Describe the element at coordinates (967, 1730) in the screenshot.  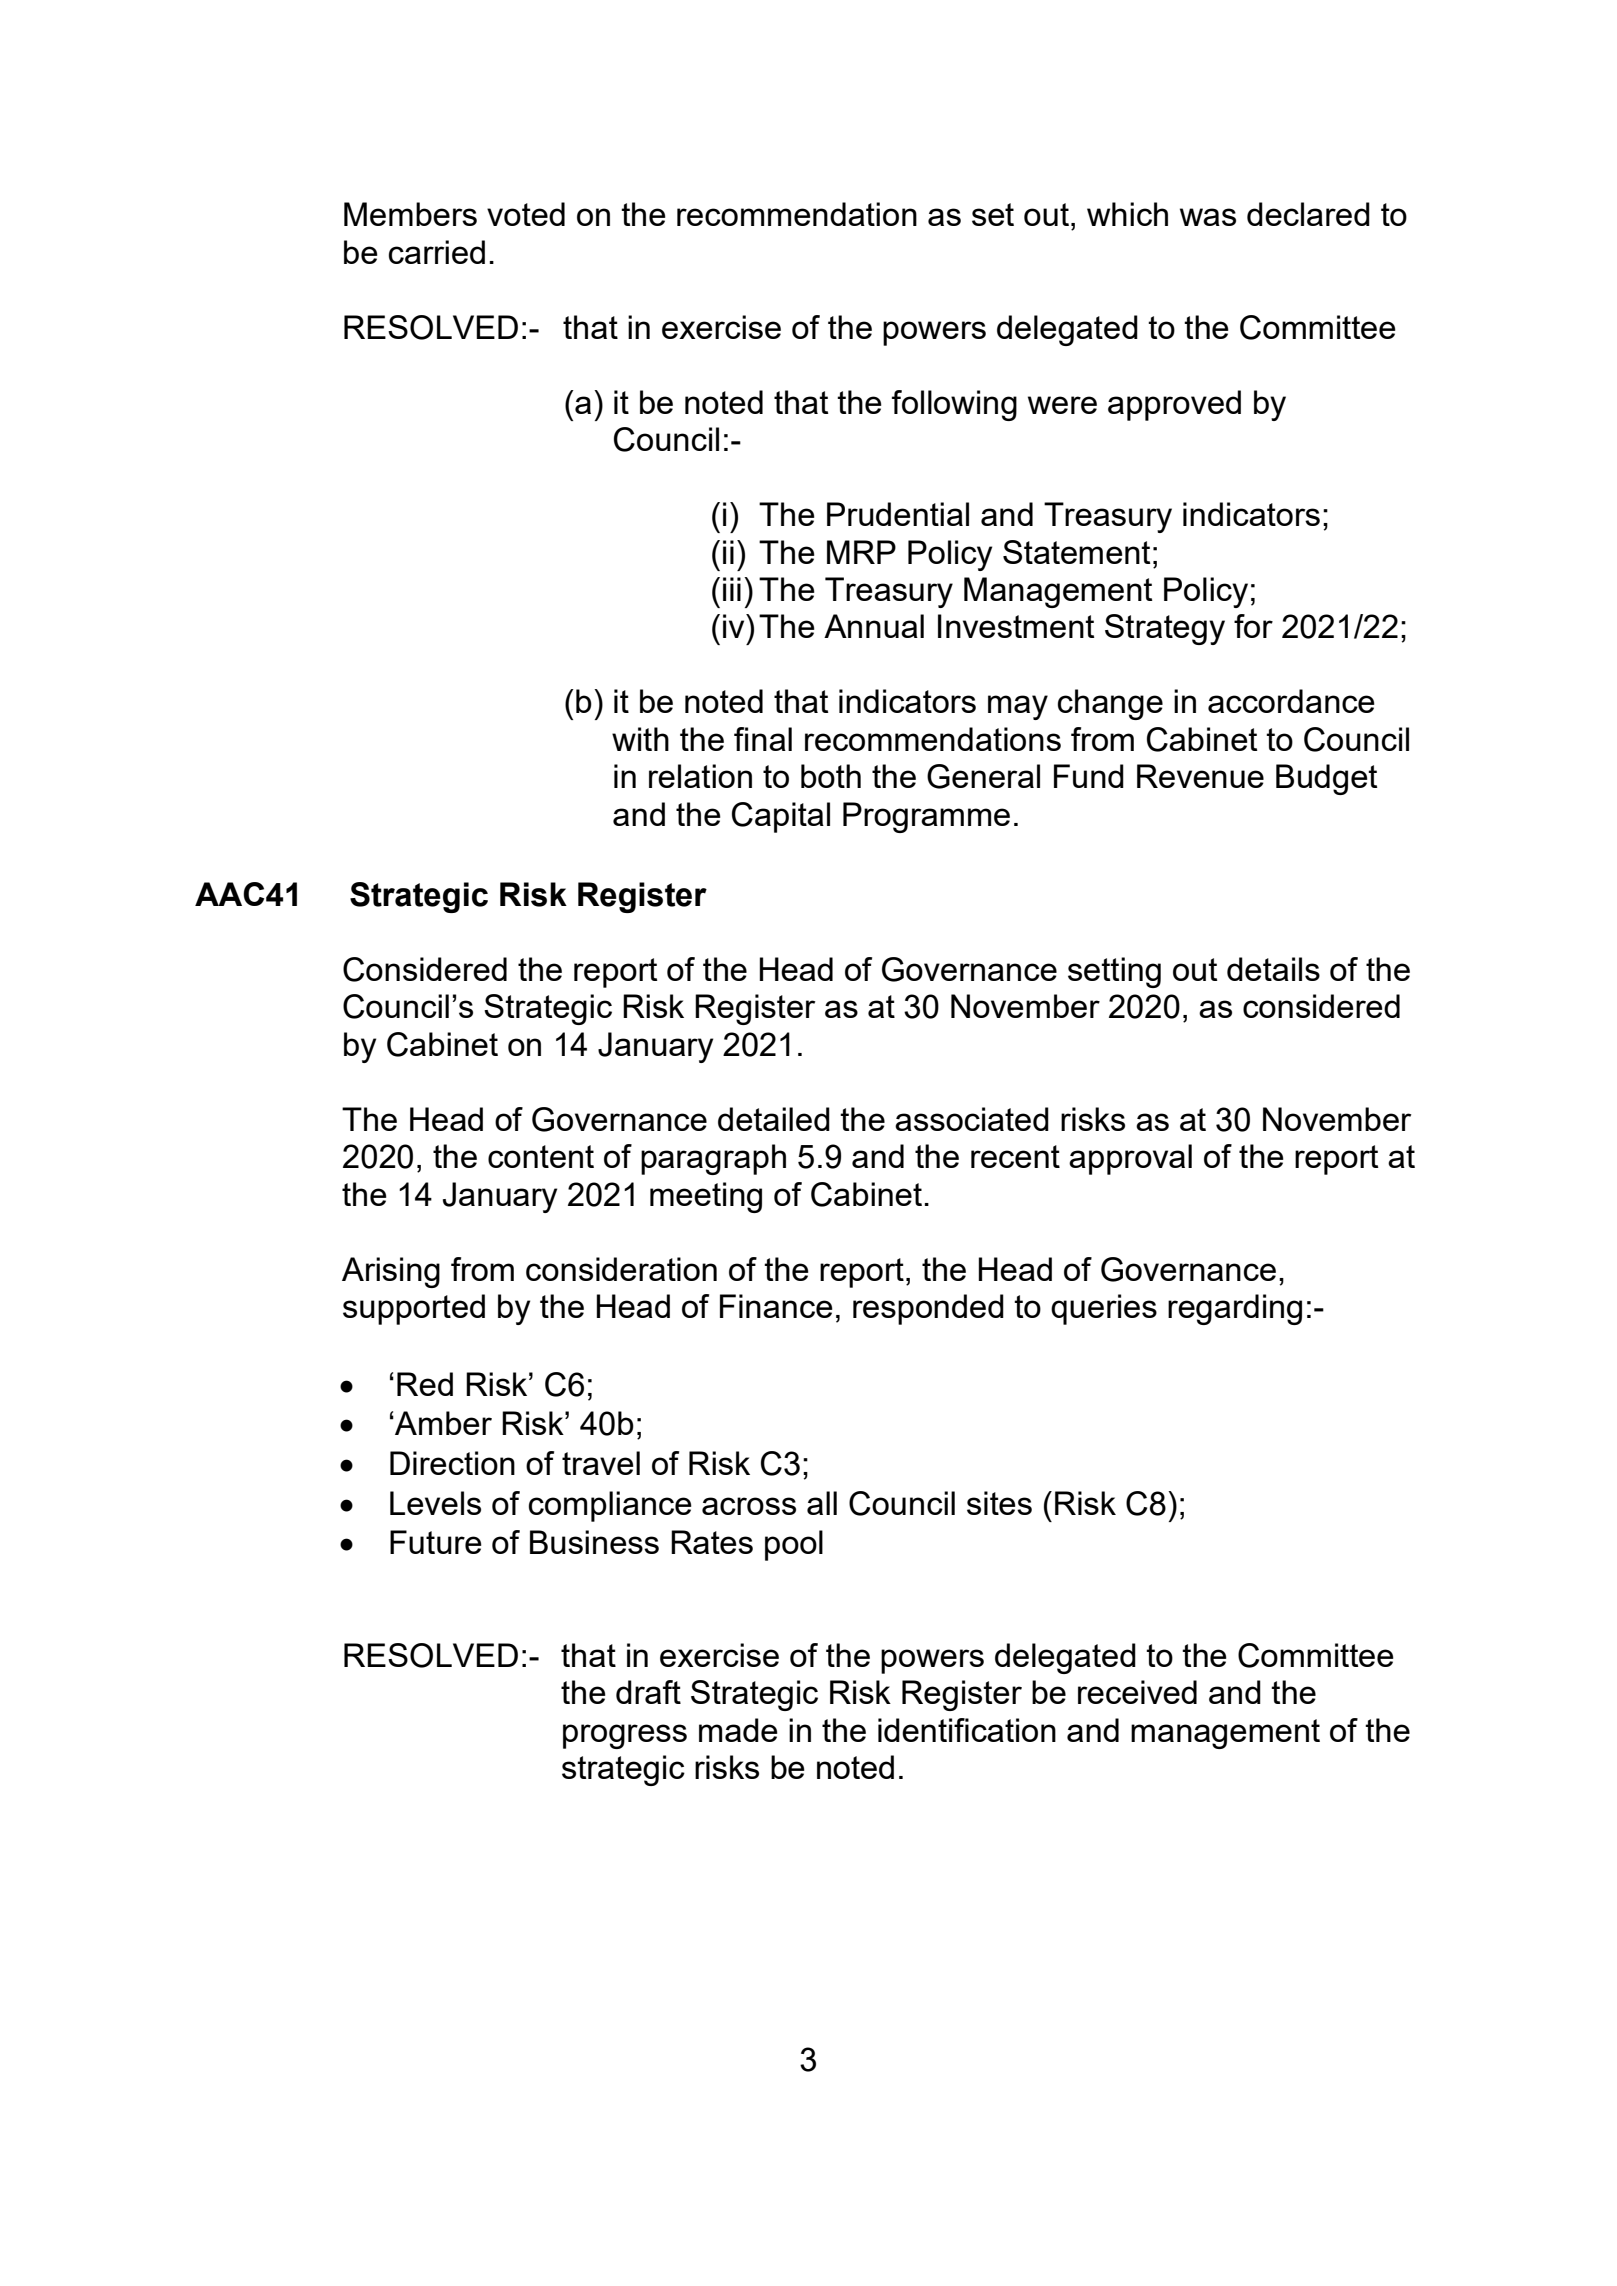
I see `identification` at that location.
